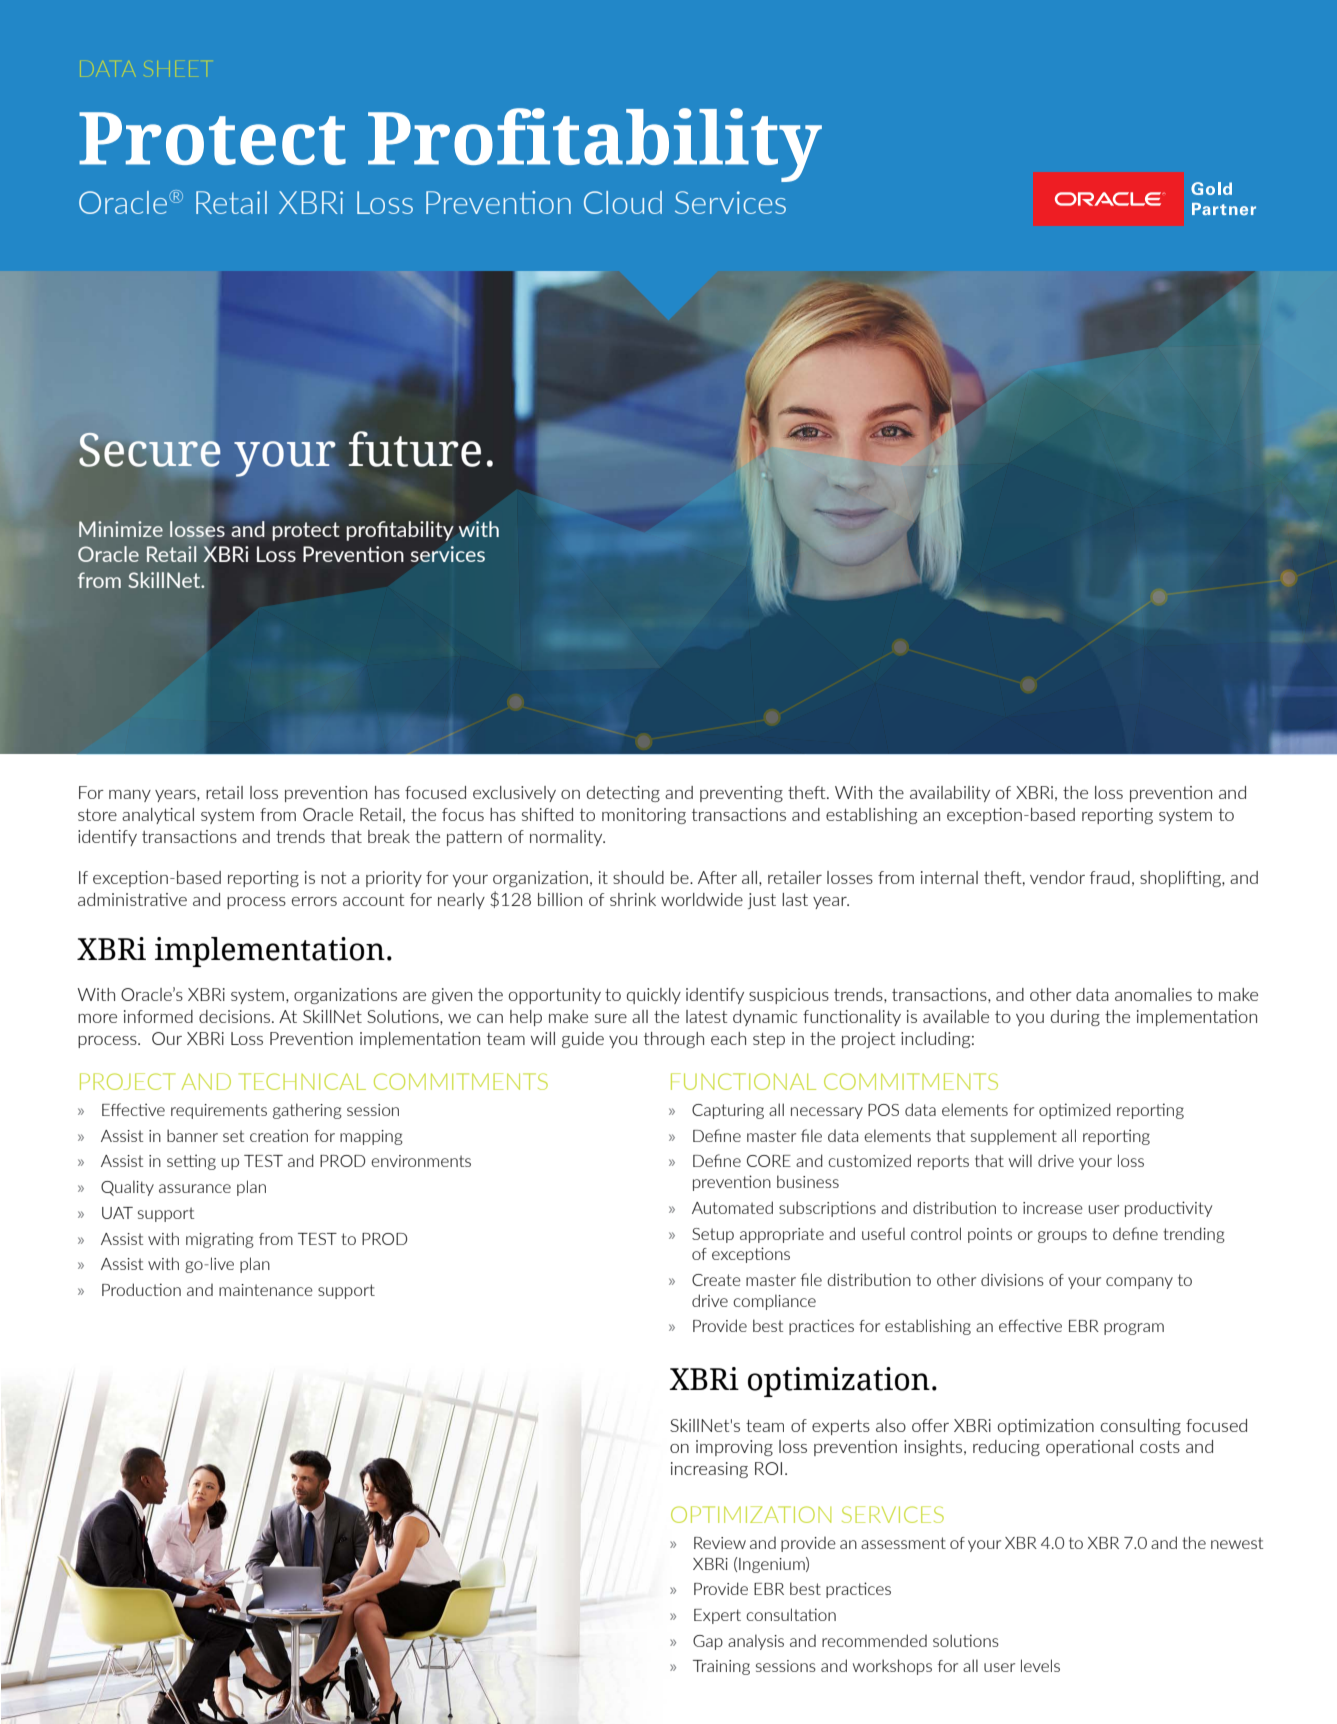 This image has width=1337, height=1724. Describe the element at coordinates (716, 1280) in the image. I see `Create` at that location.
